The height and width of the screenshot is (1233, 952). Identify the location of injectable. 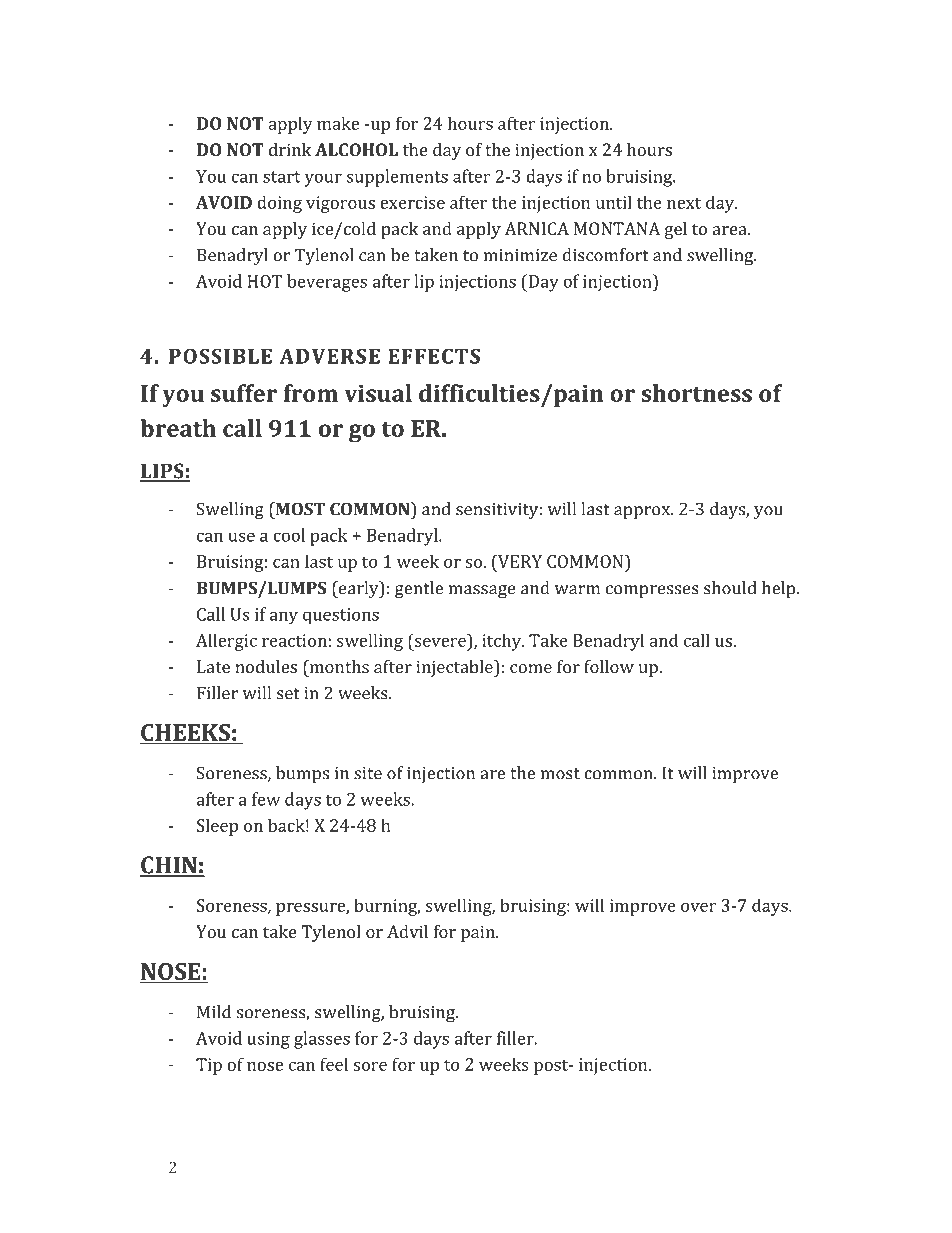
(455, 668).
